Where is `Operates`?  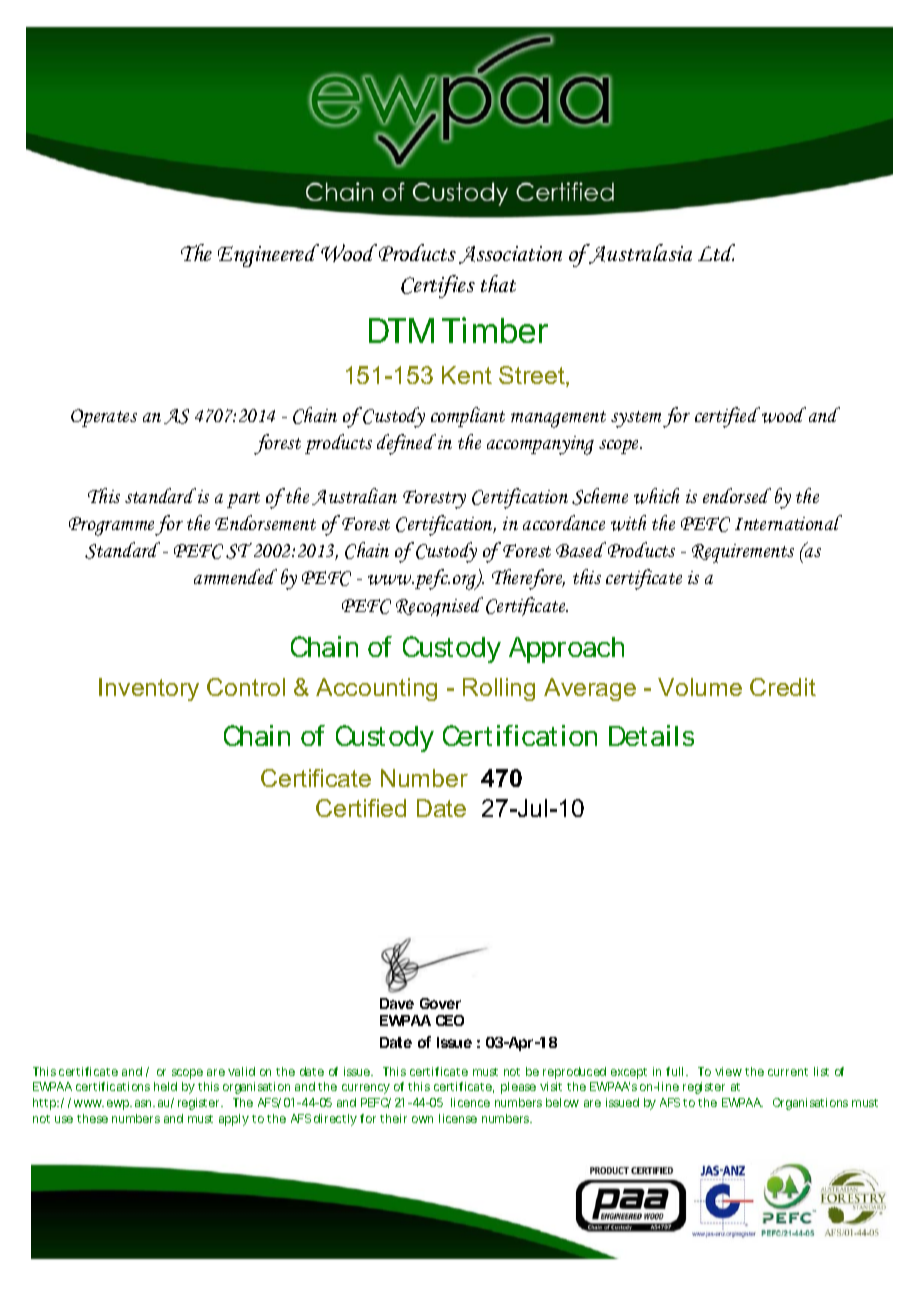 Operates is located at coordinates (104, 418).
